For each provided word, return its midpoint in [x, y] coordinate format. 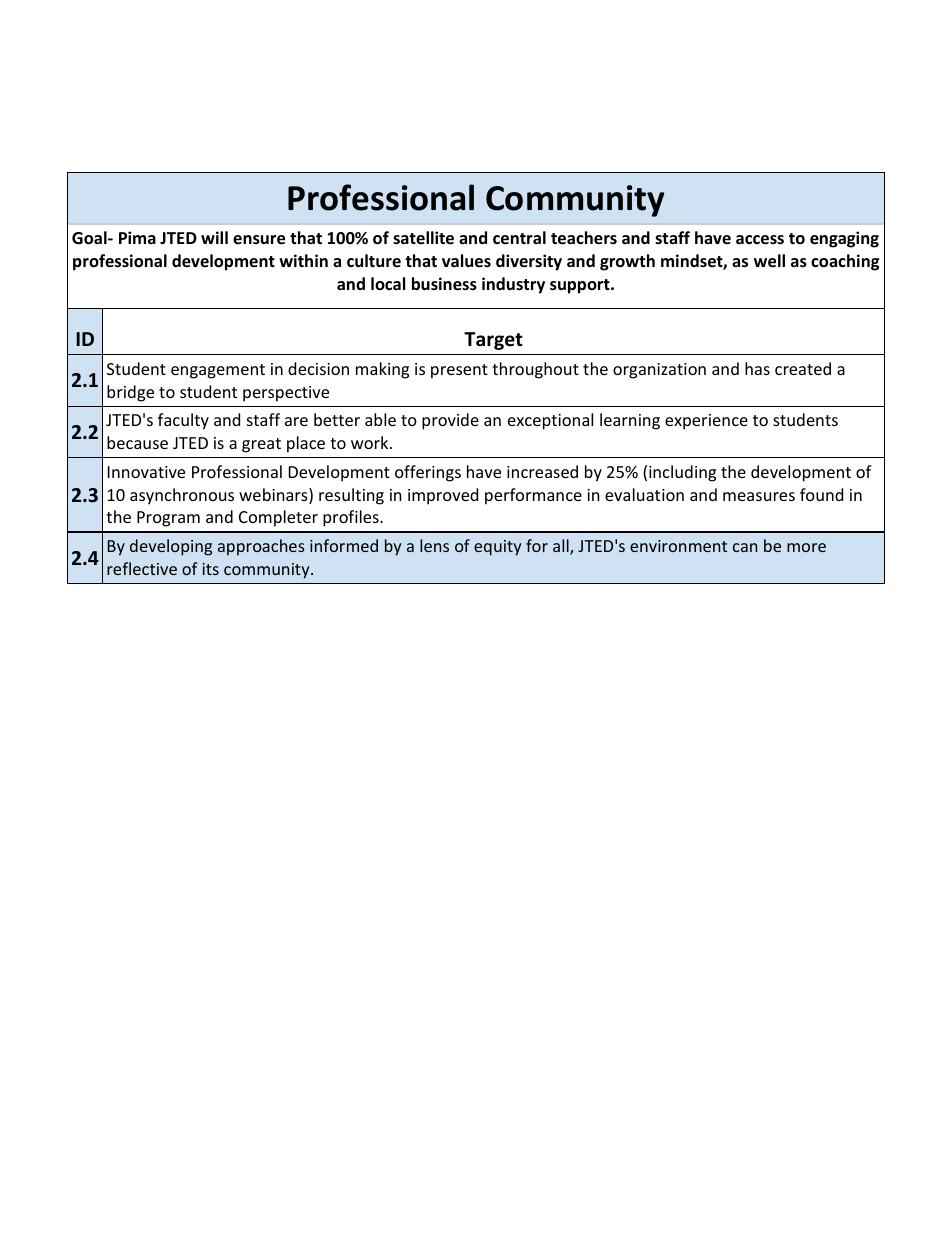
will [214, 237]
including [682, 473]
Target [493, 341]
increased [542, 471]
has [757, 368]
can [745, 547]
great [261, 445]
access [760, 240]
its [211, 569]
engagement [218, 371]
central [519, 238]
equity [498, 548]
